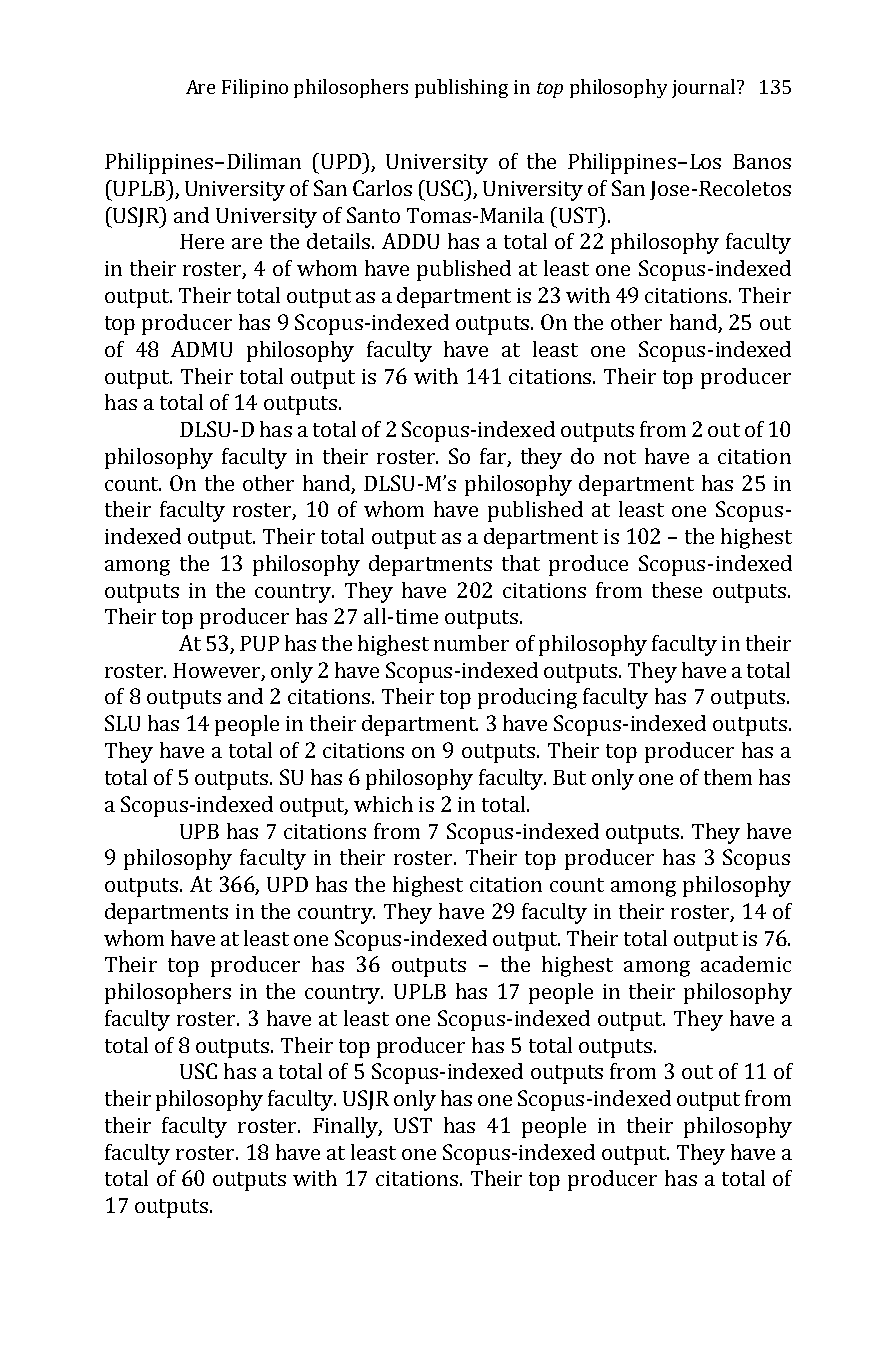  I want to click on which, so click(383, 804).
